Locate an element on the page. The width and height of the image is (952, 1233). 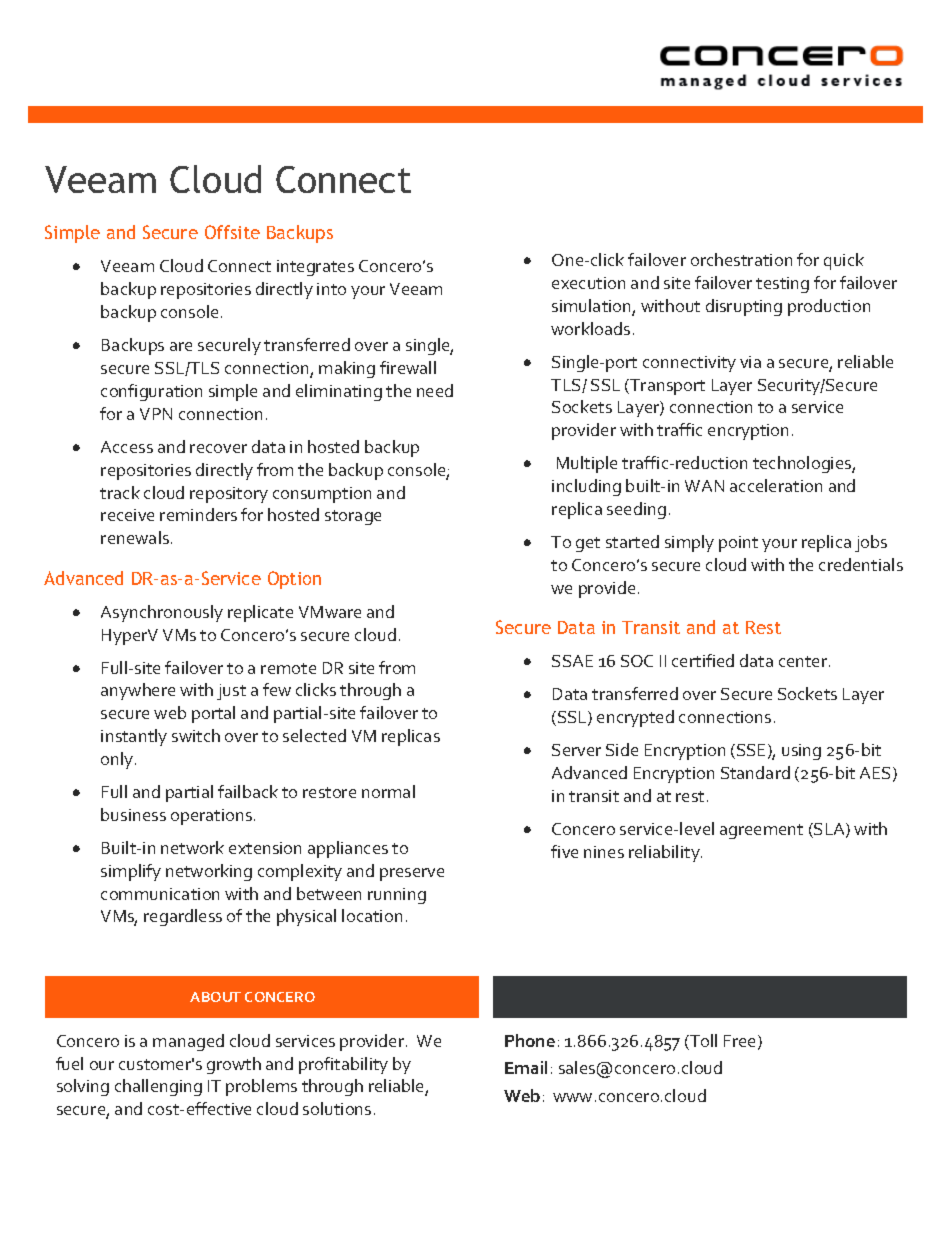
Toll is located at coordinates (702, 1042).
